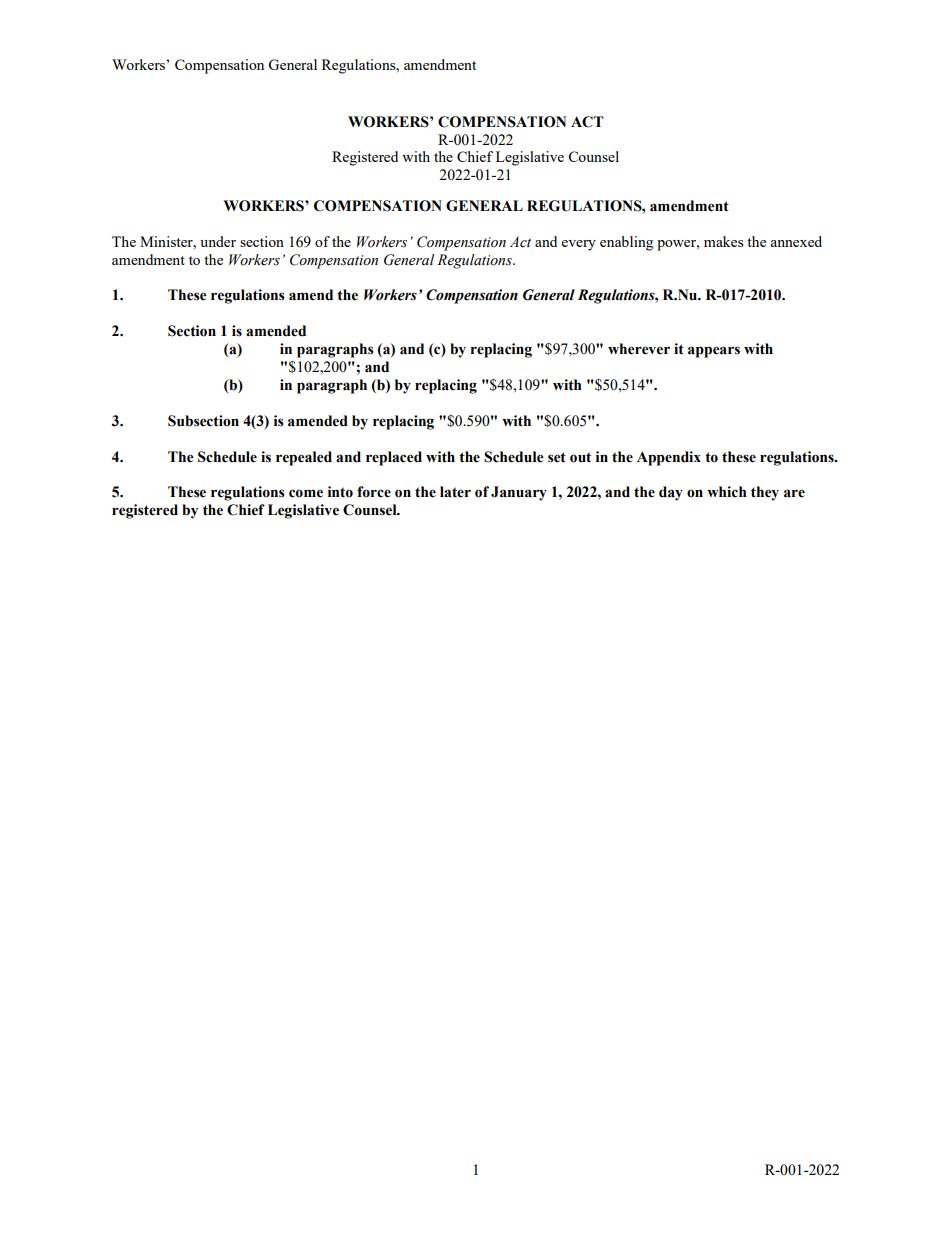 This page has height=1233, width=952. I want to click on January, so click(519, 493).
